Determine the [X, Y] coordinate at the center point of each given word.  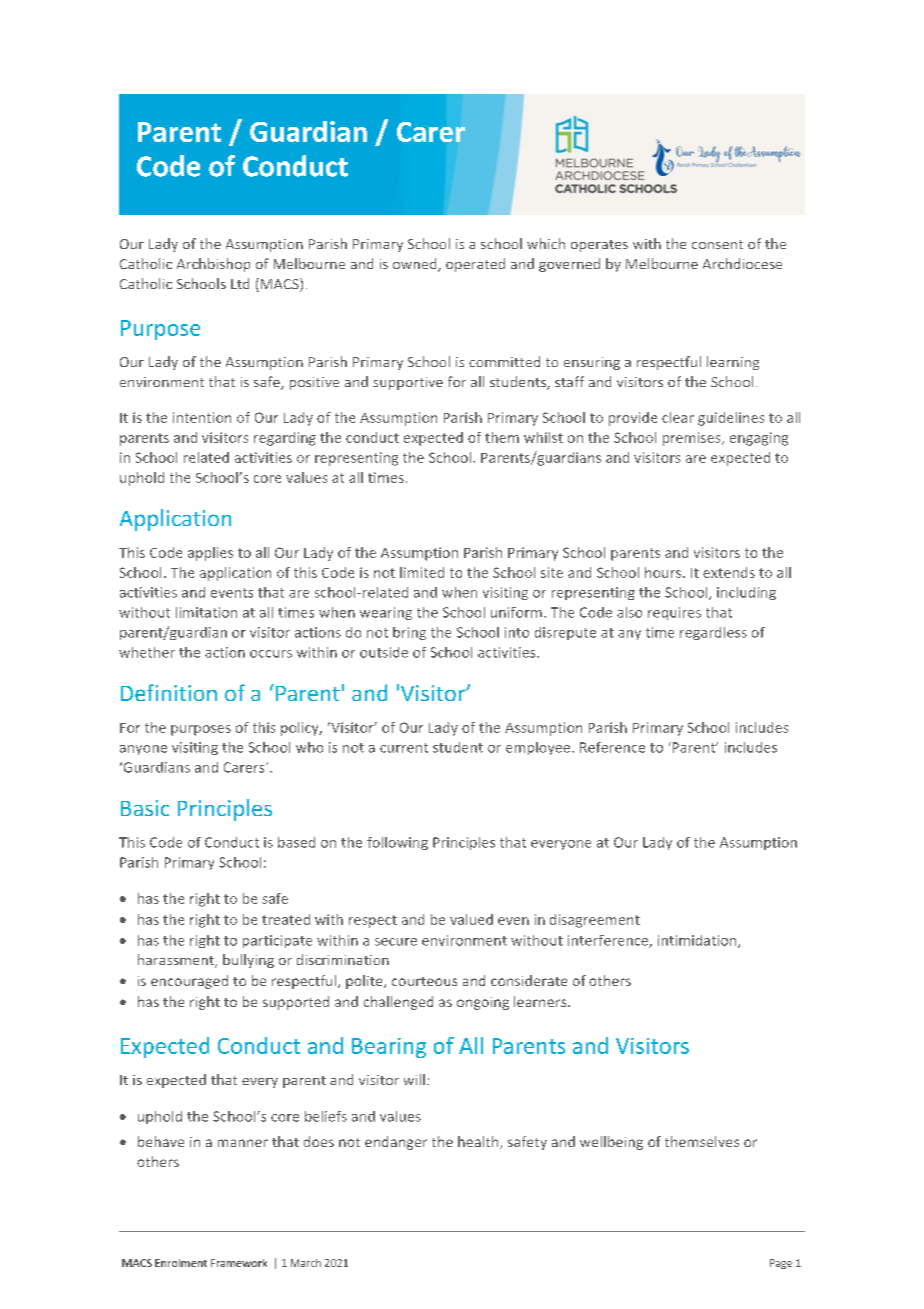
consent [717, 244]
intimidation [698, 941]
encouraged [189, 982]
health [479, 1142]
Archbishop [213, 265]
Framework [239, 1263]
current [404, 748]
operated [475, 265]
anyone [143, 750]
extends [729, 572]
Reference [612, 747]
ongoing [483, 1003]
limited [422, 572]
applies [210, 554]
